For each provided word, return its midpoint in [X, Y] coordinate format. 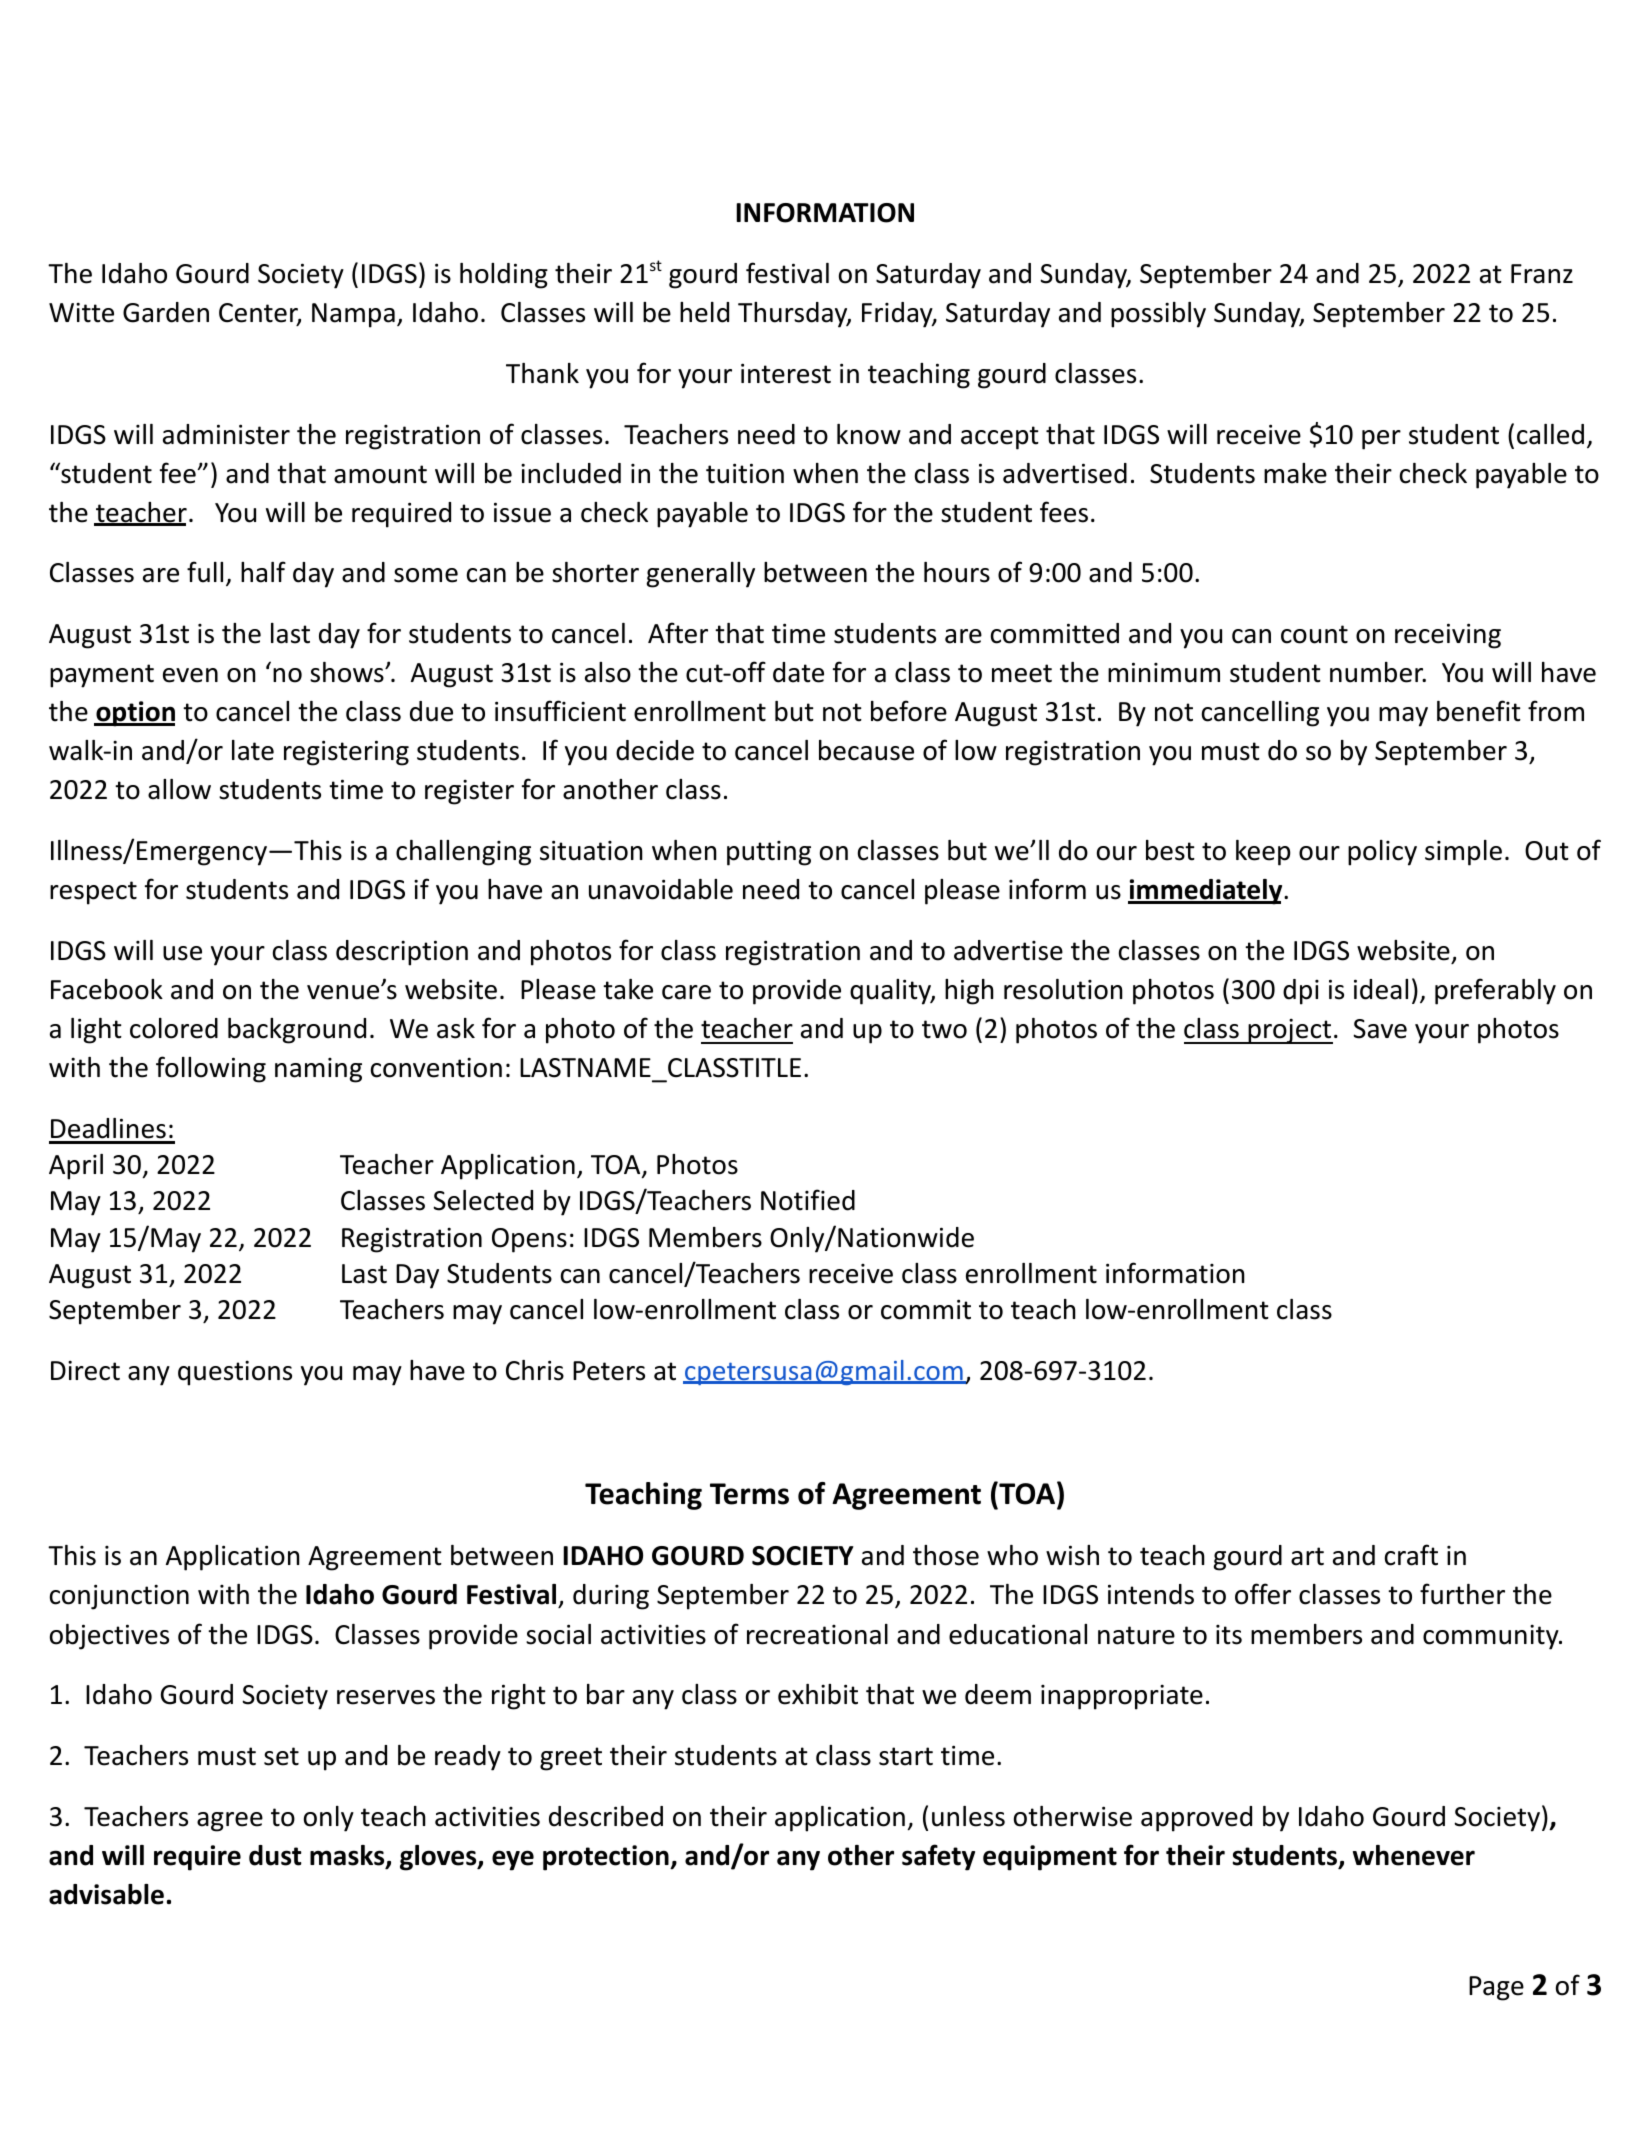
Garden [166, 312]
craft [1411, 1555]
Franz [1542, 274]
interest [786, 373]
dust [275, 1855]
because [866, 750]
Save [1380, 1029]
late [253, 750]
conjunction [119, 1597]
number [1378, 672]
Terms [749, 1494]
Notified [808, 1200]
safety [938, 1857]
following [211, 1069]
